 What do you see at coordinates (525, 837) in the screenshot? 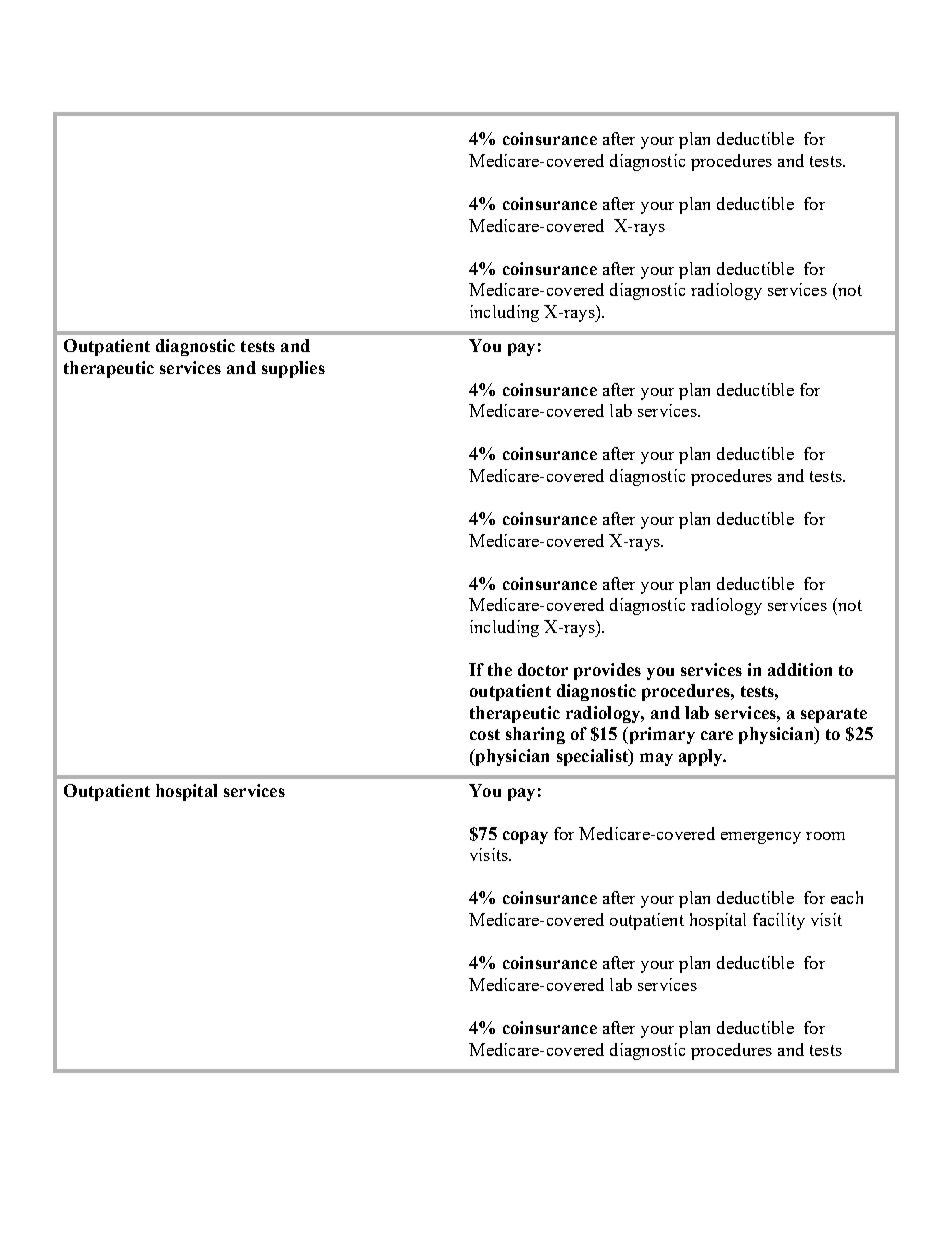
I see `copay` at bounding box center [525, 837].
